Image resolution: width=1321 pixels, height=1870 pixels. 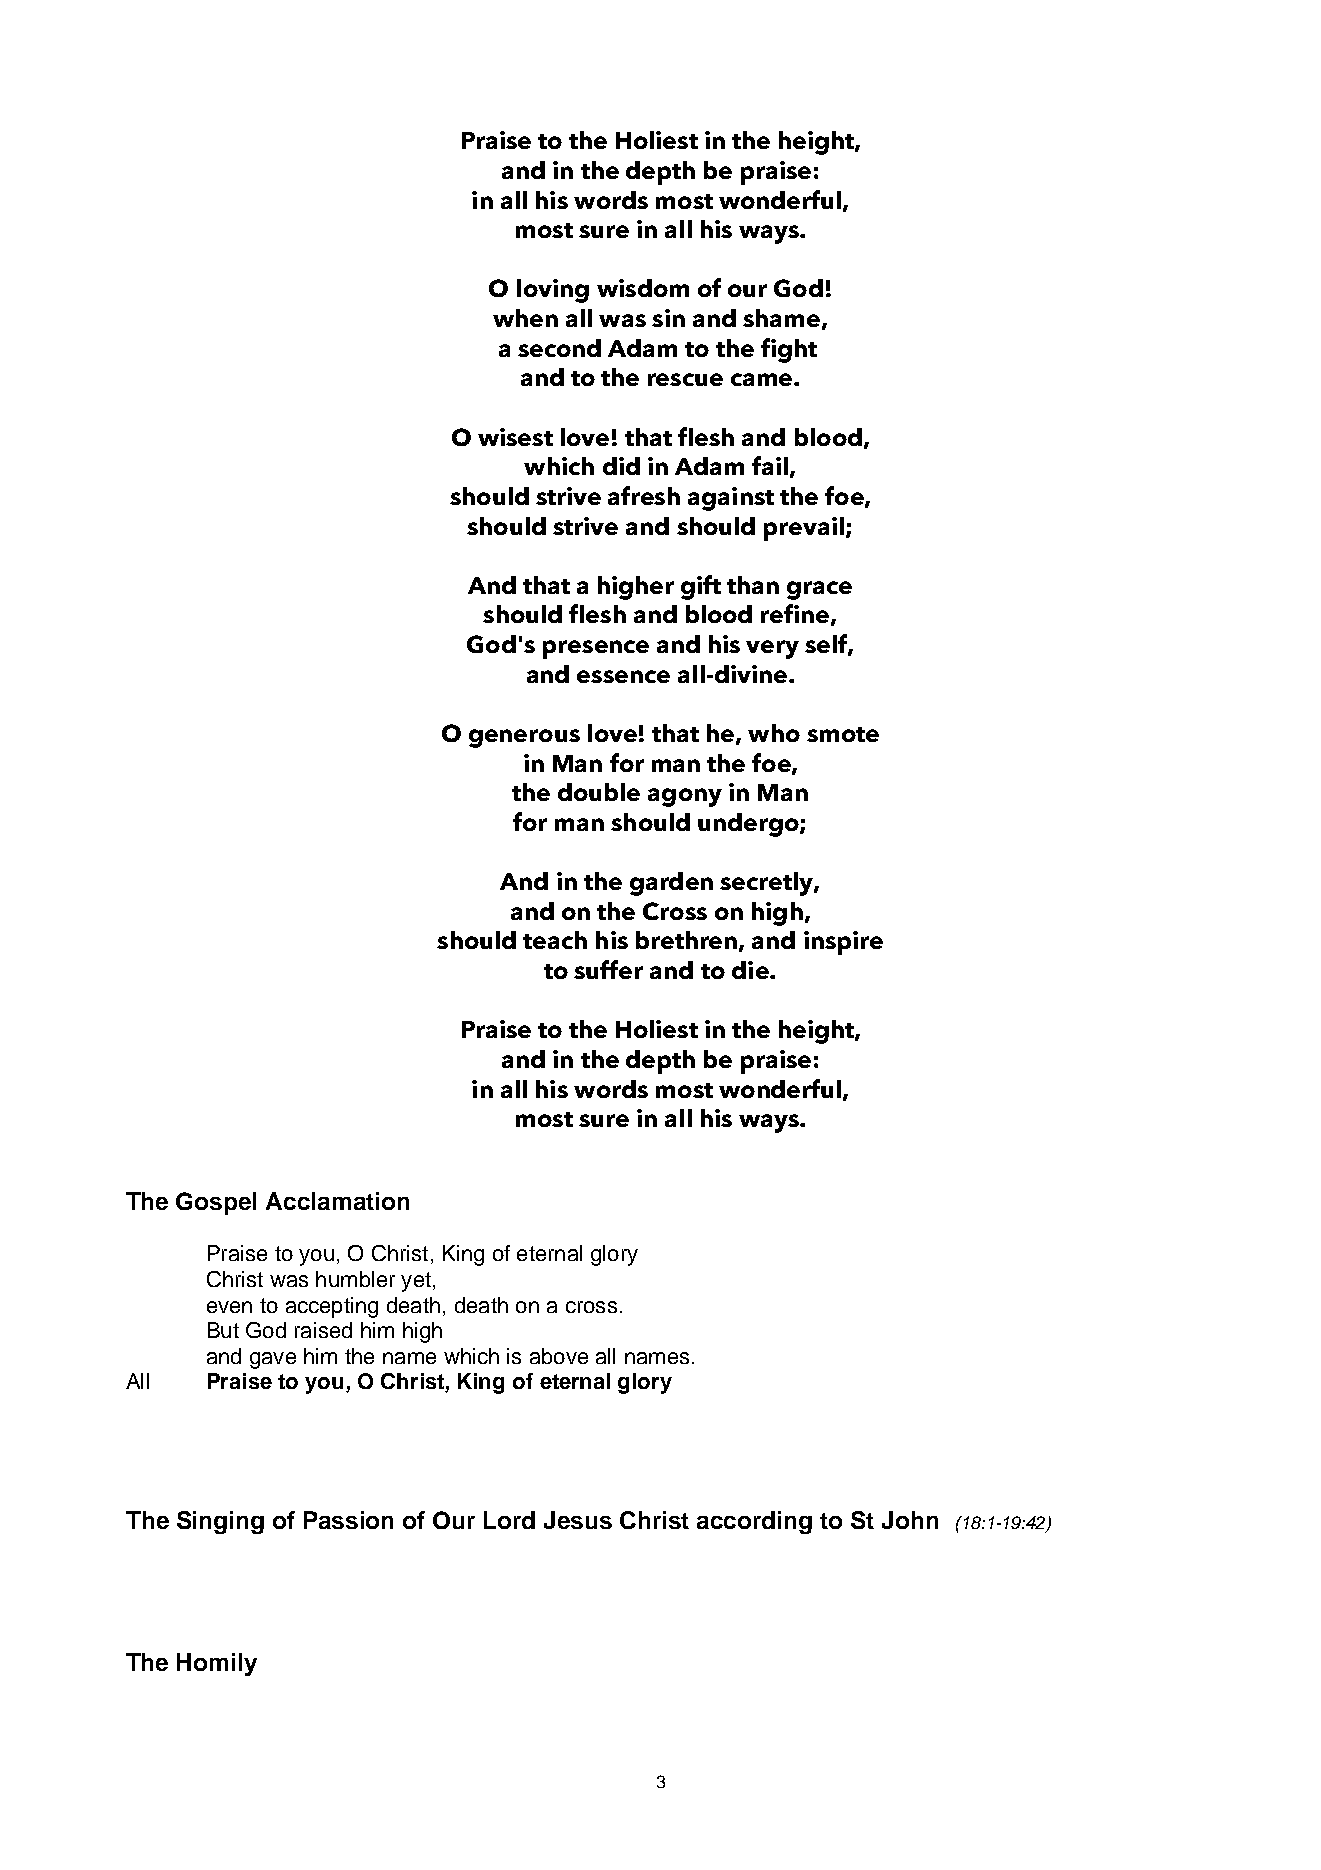 I want to click on generous, so click(x=524, y=738).
